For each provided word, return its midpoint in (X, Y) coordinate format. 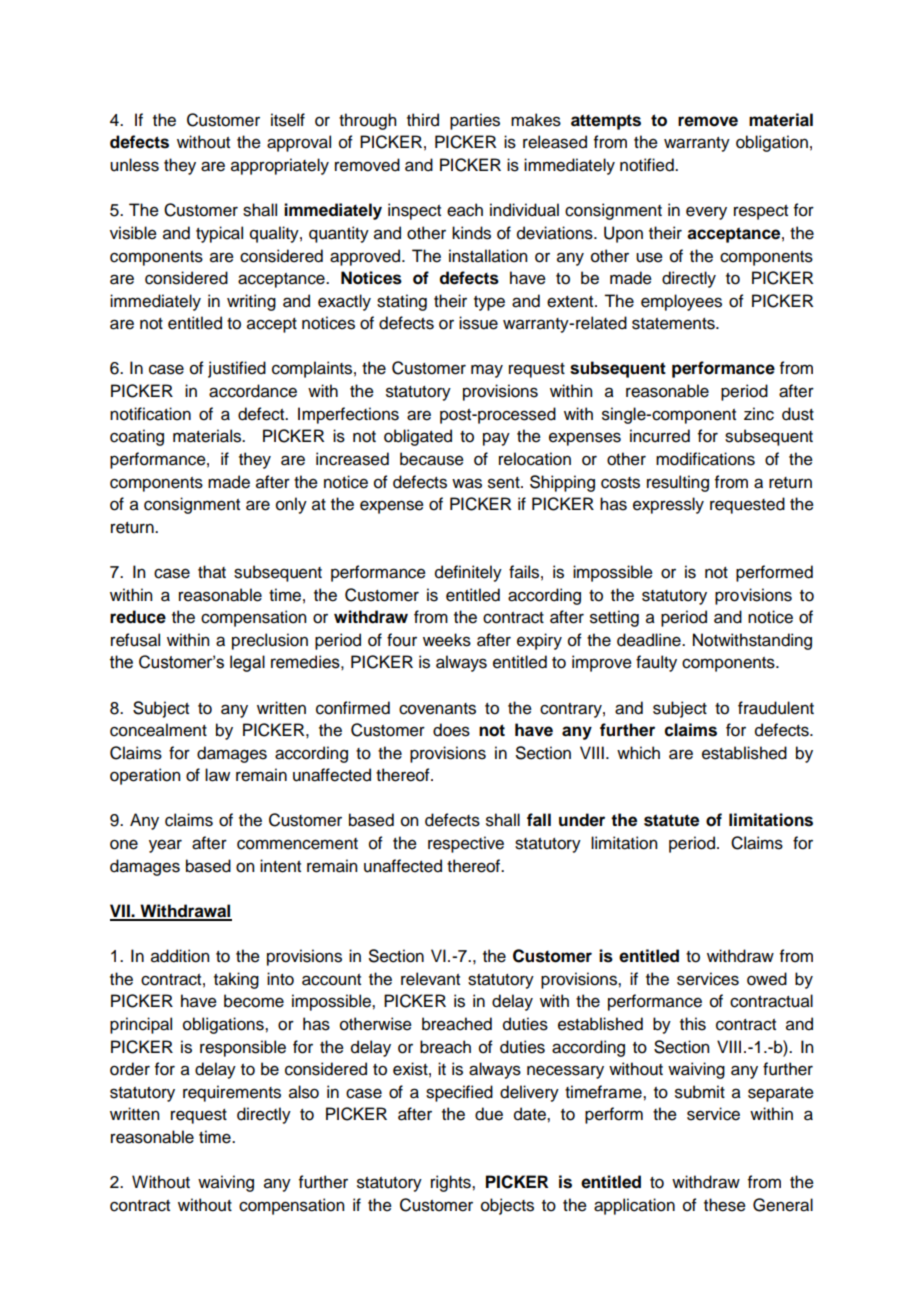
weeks (447, 640)
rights (452, 1183)
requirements (232, 1093)
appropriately (280, 166)
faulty (656, 663)
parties (475, 121)
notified (648, 165)
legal (247, 663)
